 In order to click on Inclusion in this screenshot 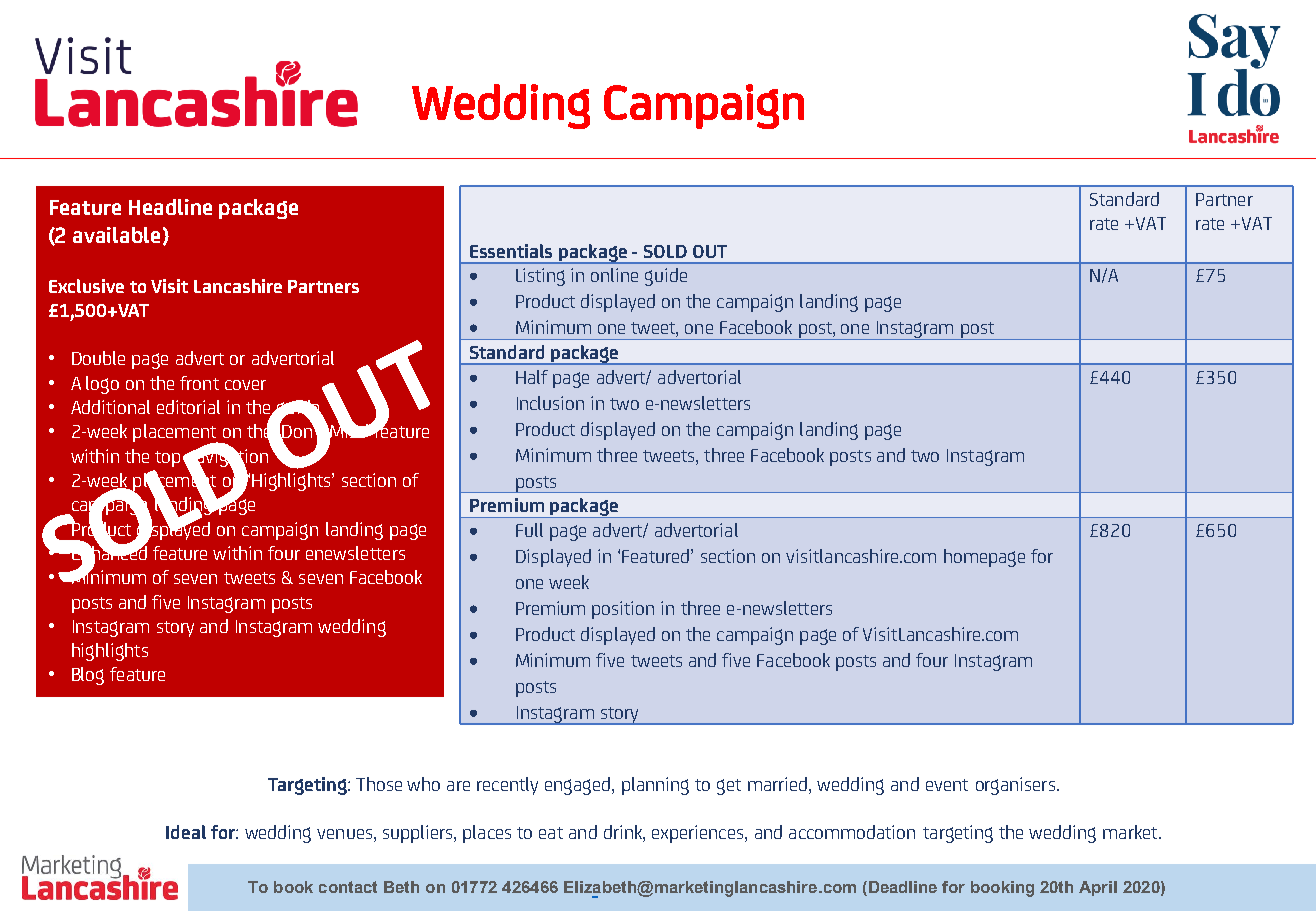, I will do `click(550, 403)`.
